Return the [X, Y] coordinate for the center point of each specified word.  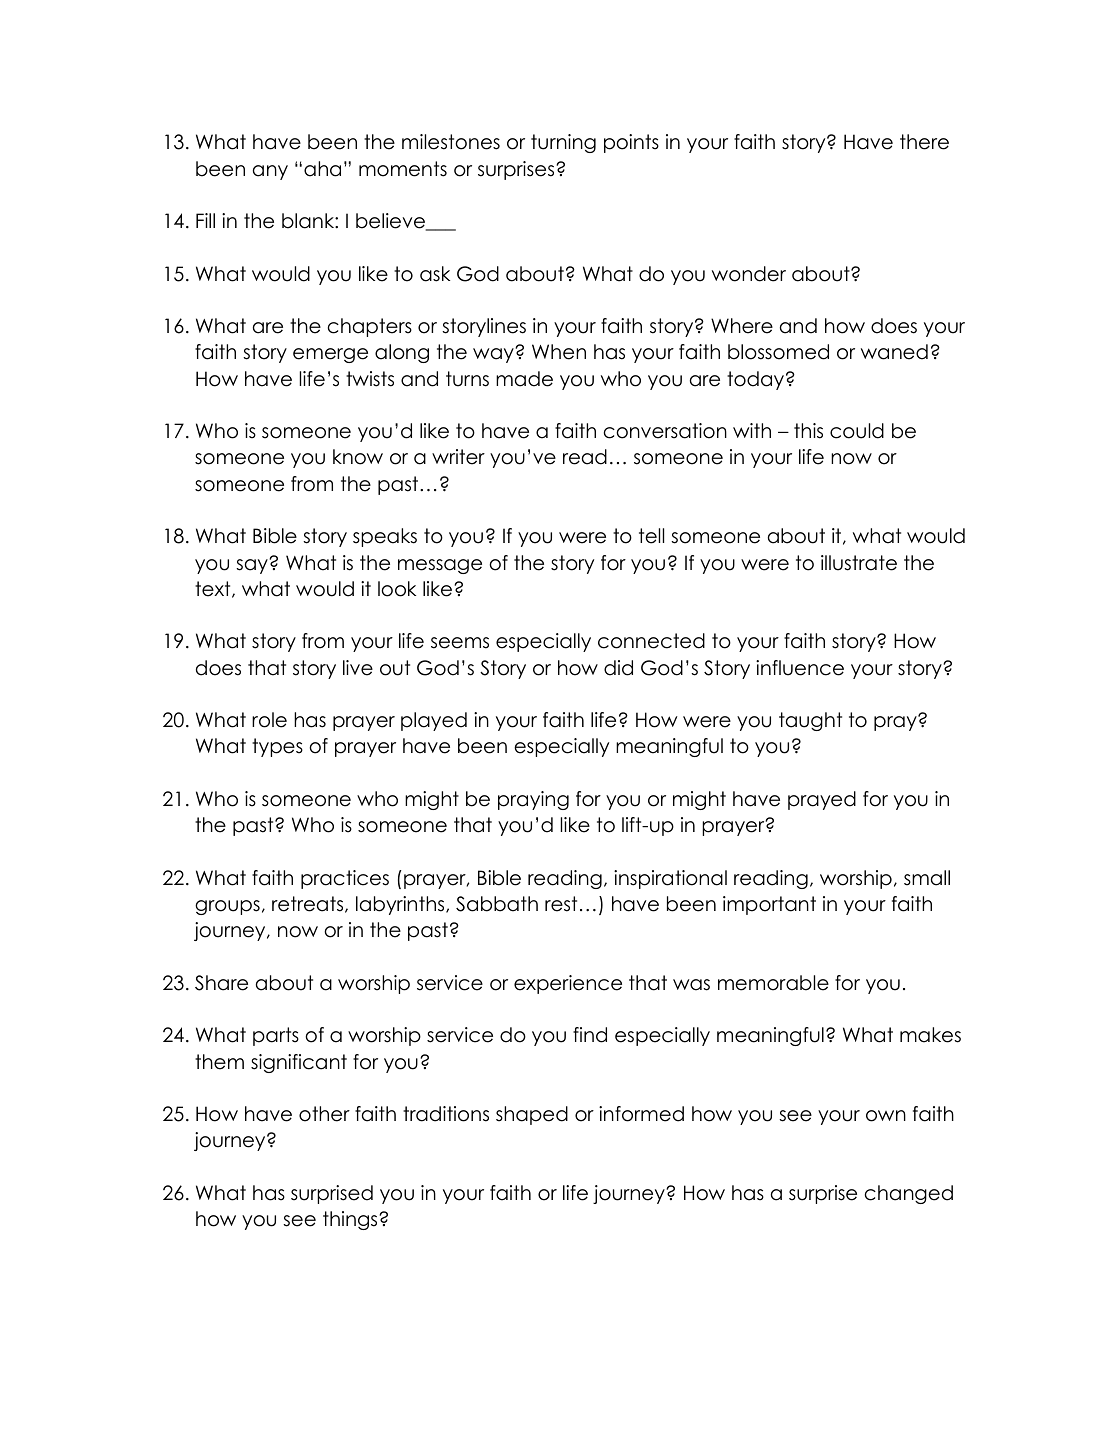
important [769, 905]
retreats [309, 904]
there [924, 142]
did [618, 668]
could [857, 431]
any [270, 172]
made [524, 379]
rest [561, 904]
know [358, 457]
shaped [532, 1115]
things [351, 1220]
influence [800, 668]
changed [909, 1194]
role [269, 720]
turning [563, 143]
